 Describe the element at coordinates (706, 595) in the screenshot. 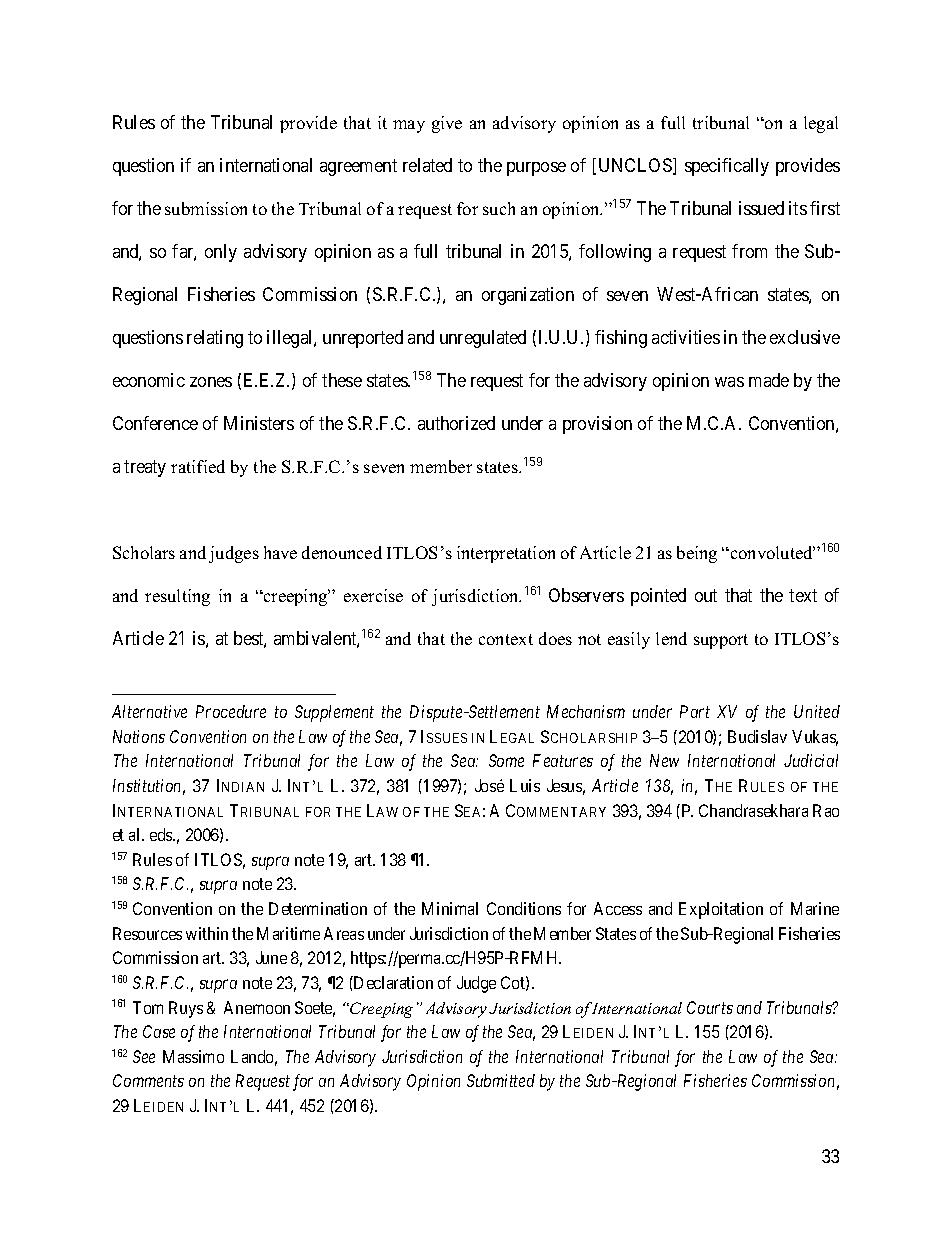

I see `out` at that location.
